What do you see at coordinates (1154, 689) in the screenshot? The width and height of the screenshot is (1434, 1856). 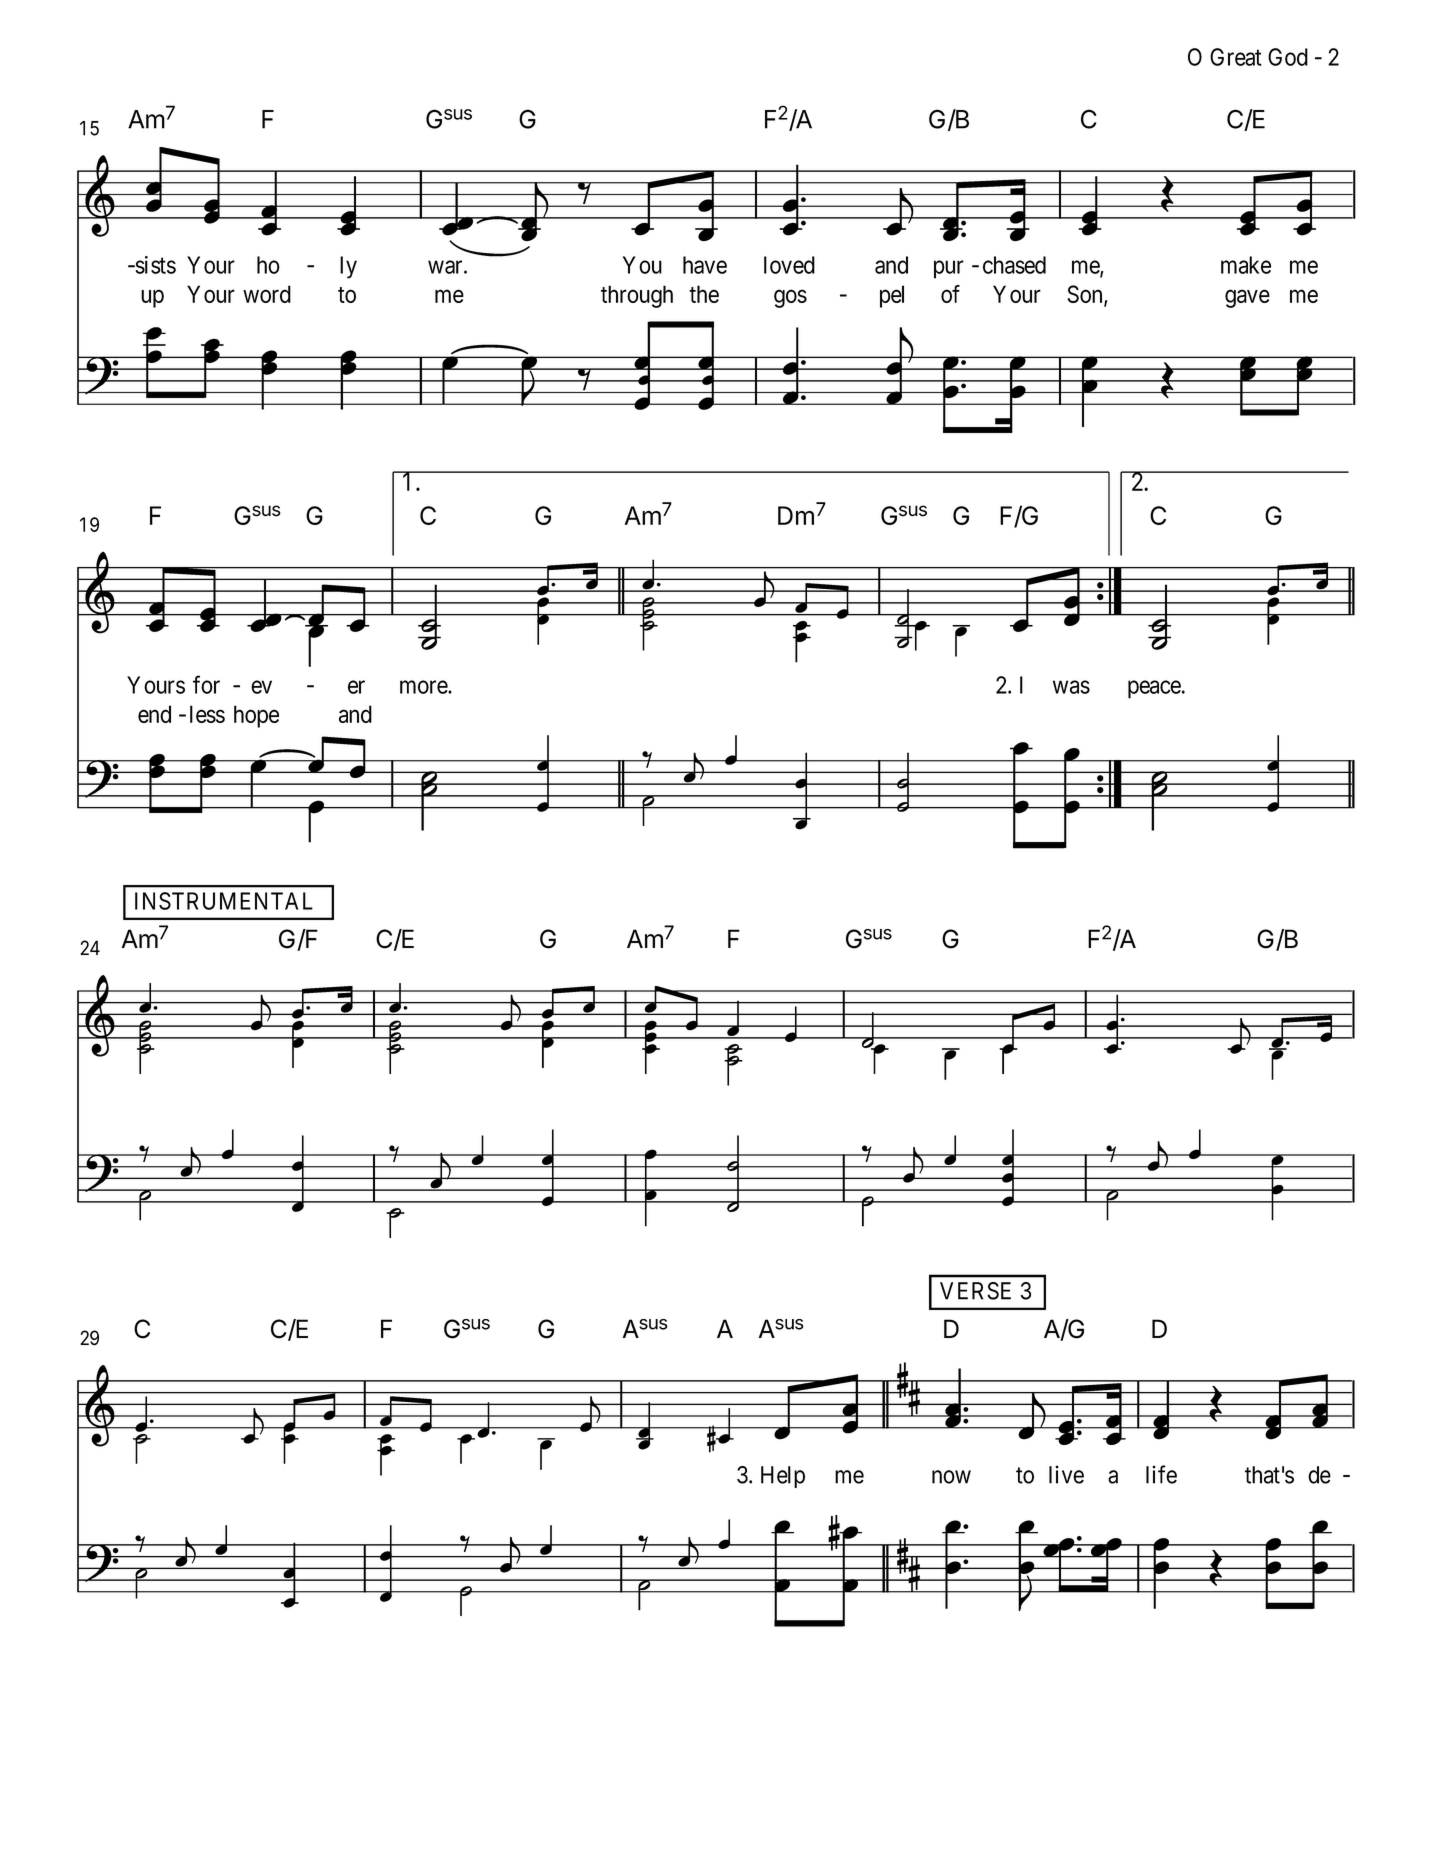 I see `peace` at bounding box center [1154, 689].
